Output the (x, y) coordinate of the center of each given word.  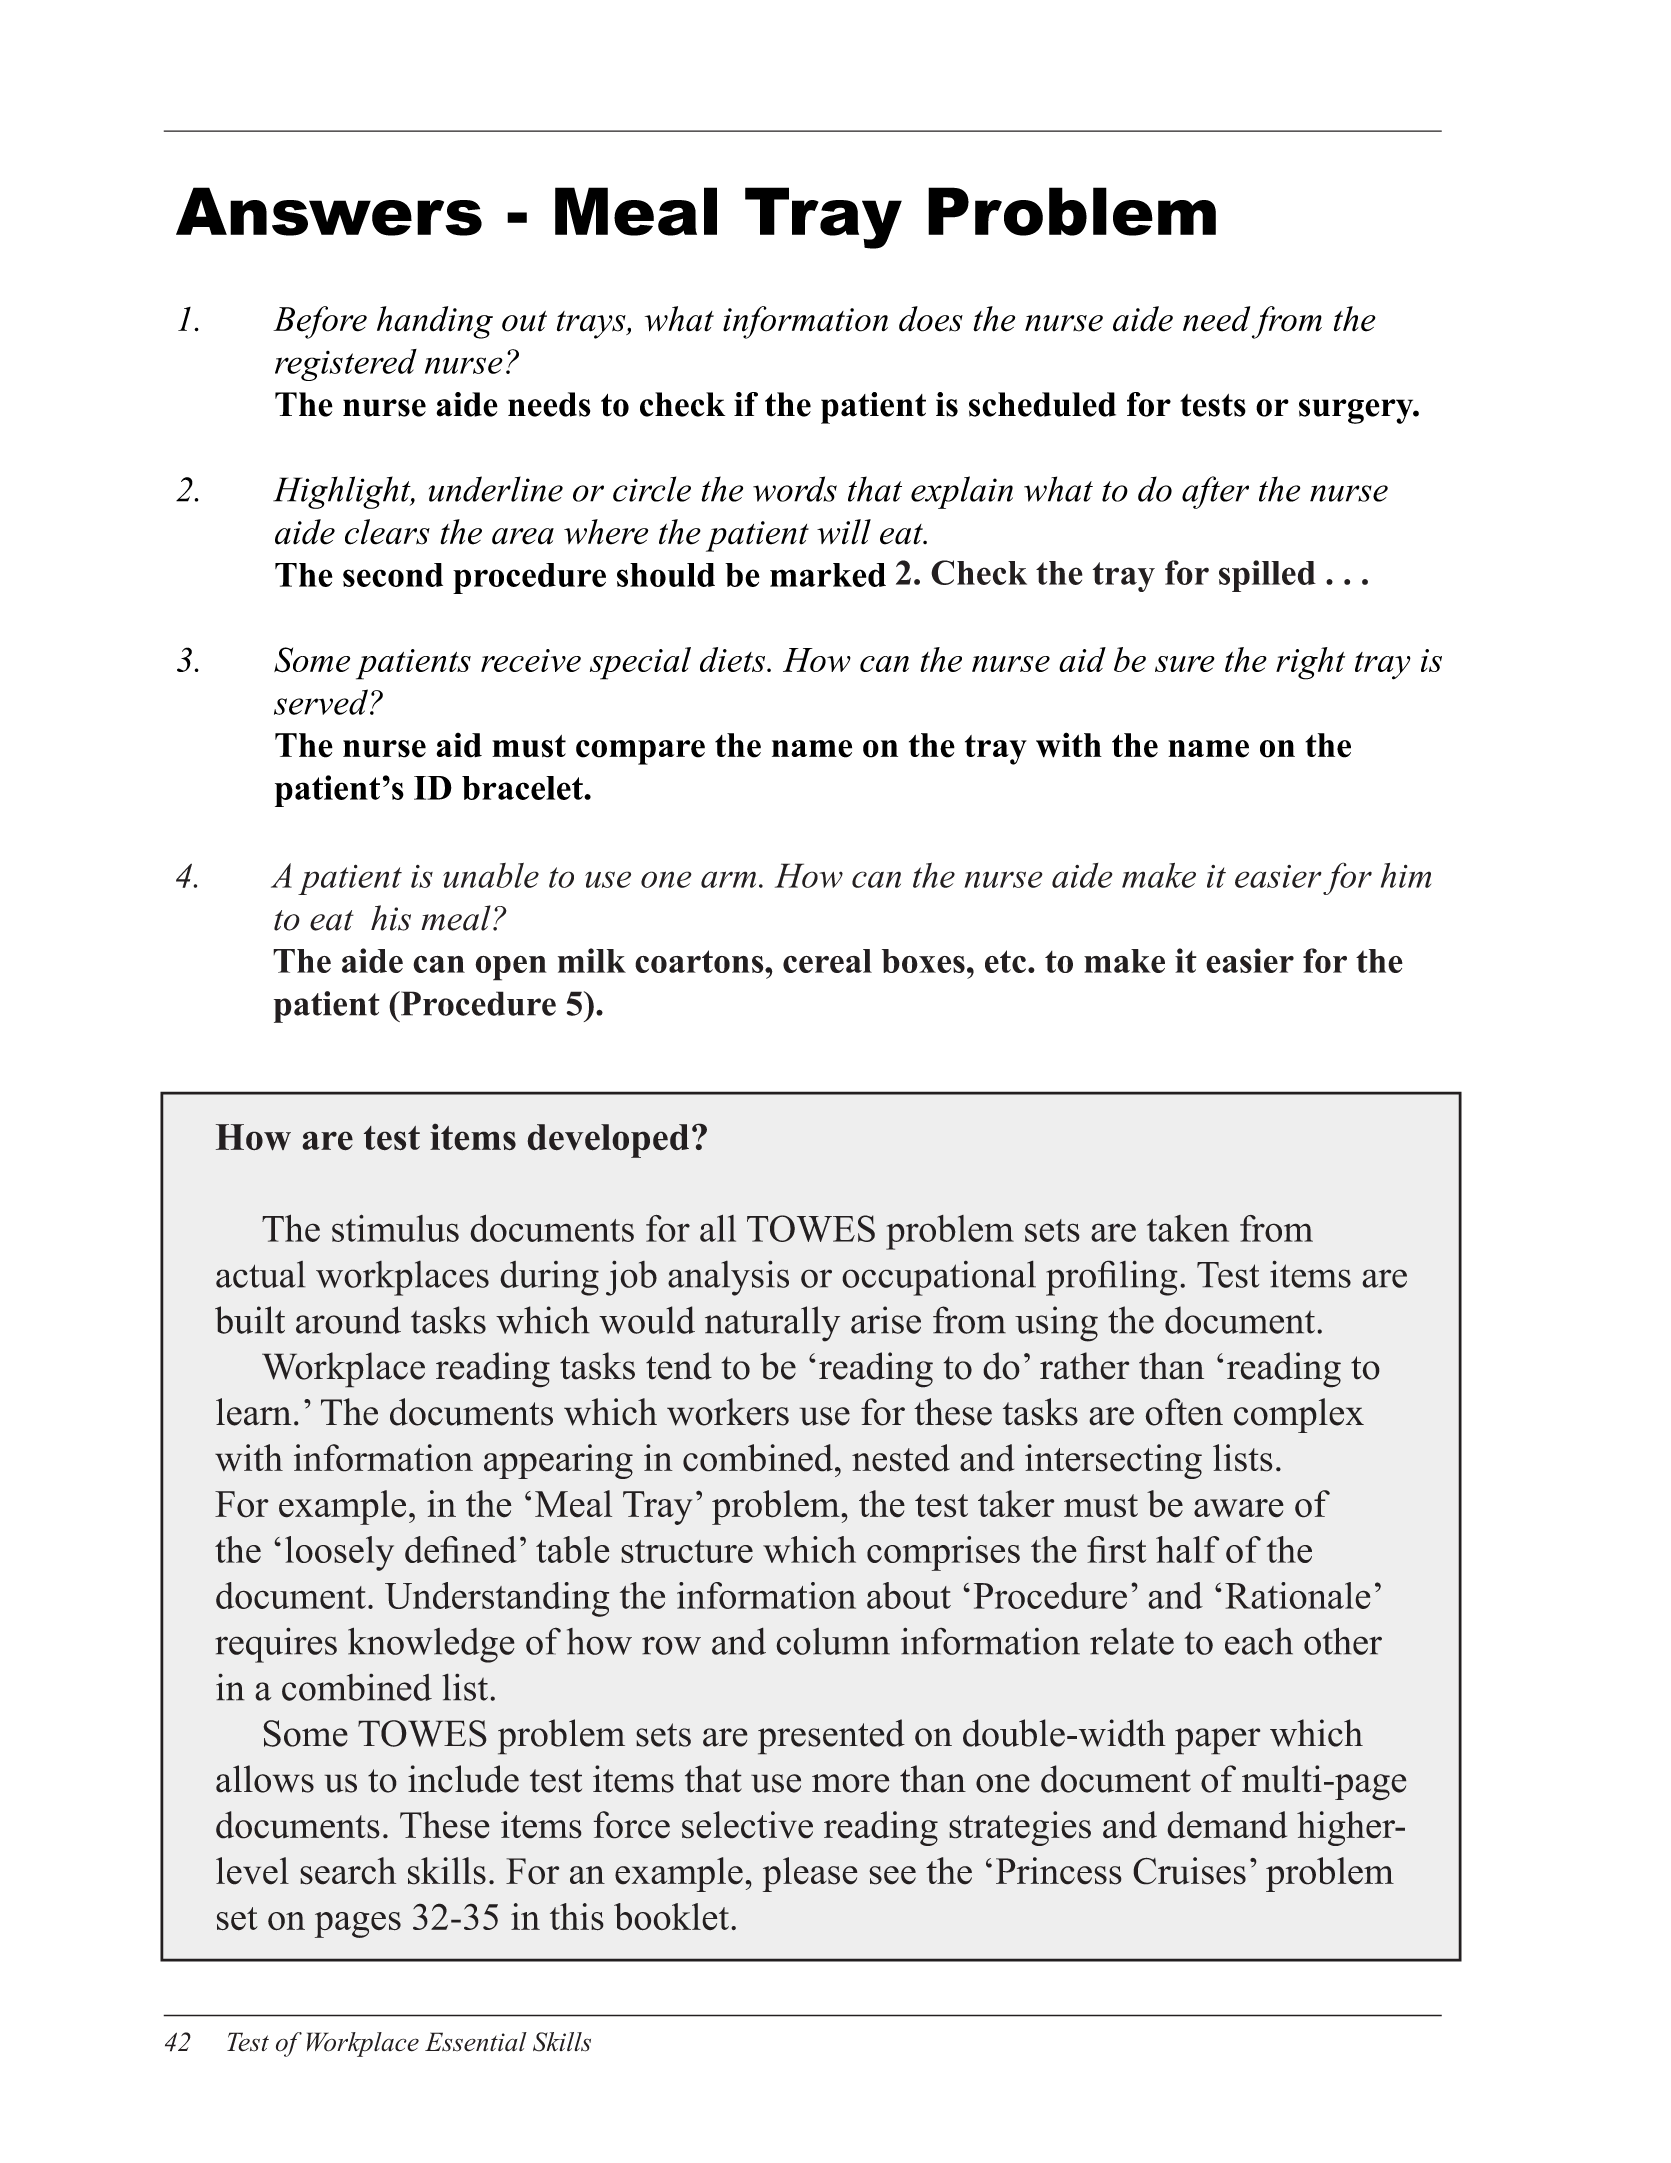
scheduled (1042, 404)
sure (1185, 664)
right (1310, 663)
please (810, 1874)
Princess (1059, 1871)
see (892, 1875)
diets (734, 659)
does (931, 319)
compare (640, 752)
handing (435, 322)
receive (531, 660)
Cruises (1189, 1871)
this (577, 1917)
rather (1085, 1366)
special (640, 663)
